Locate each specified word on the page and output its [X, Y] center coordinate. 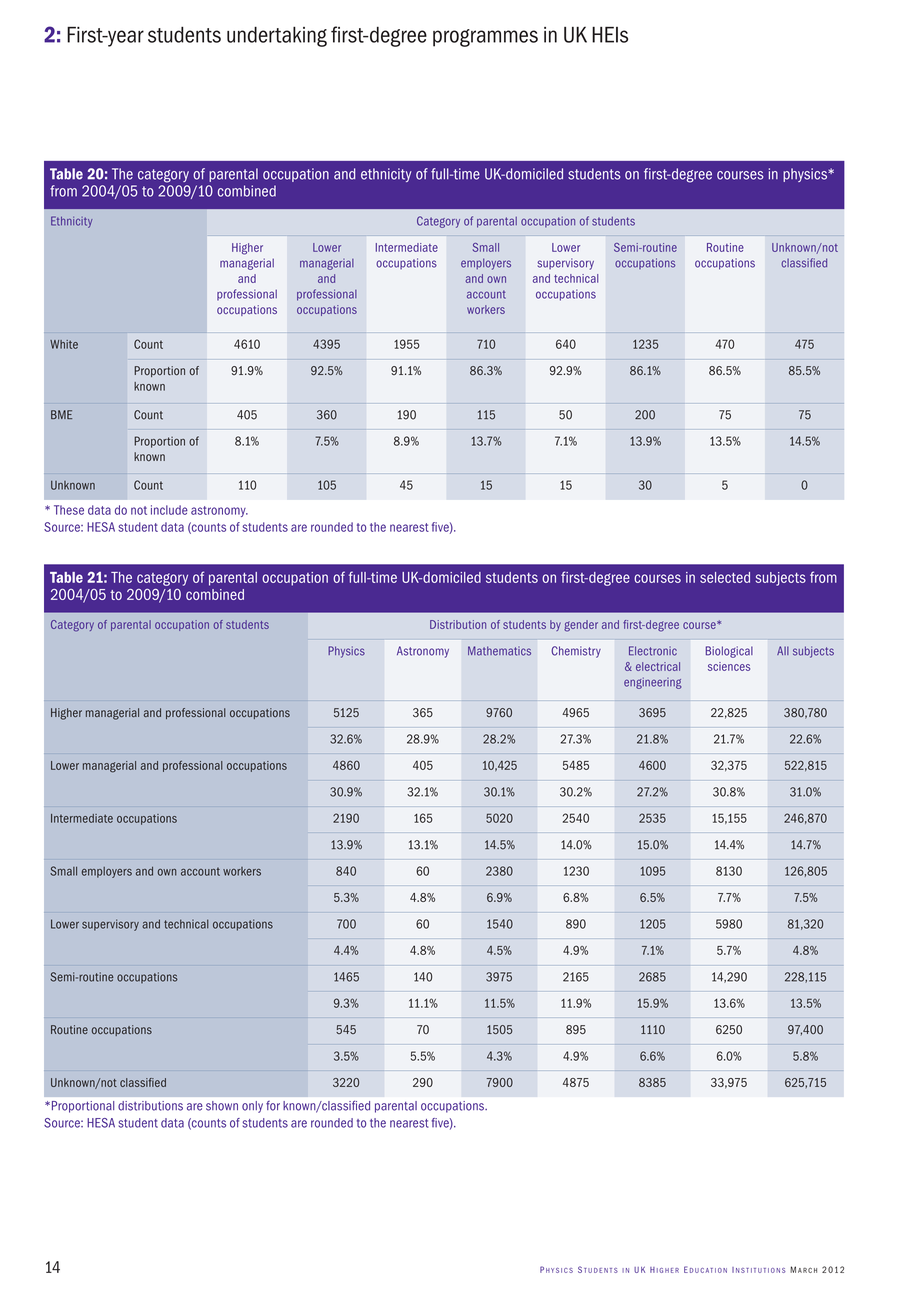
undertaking [277, 36]
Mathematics [499, 651]
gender [581, 626]
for [273, 1106]
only [252, 1107]
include [169, 510]
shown [222, 1106]
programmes [485, 38]
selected [725, 577]
